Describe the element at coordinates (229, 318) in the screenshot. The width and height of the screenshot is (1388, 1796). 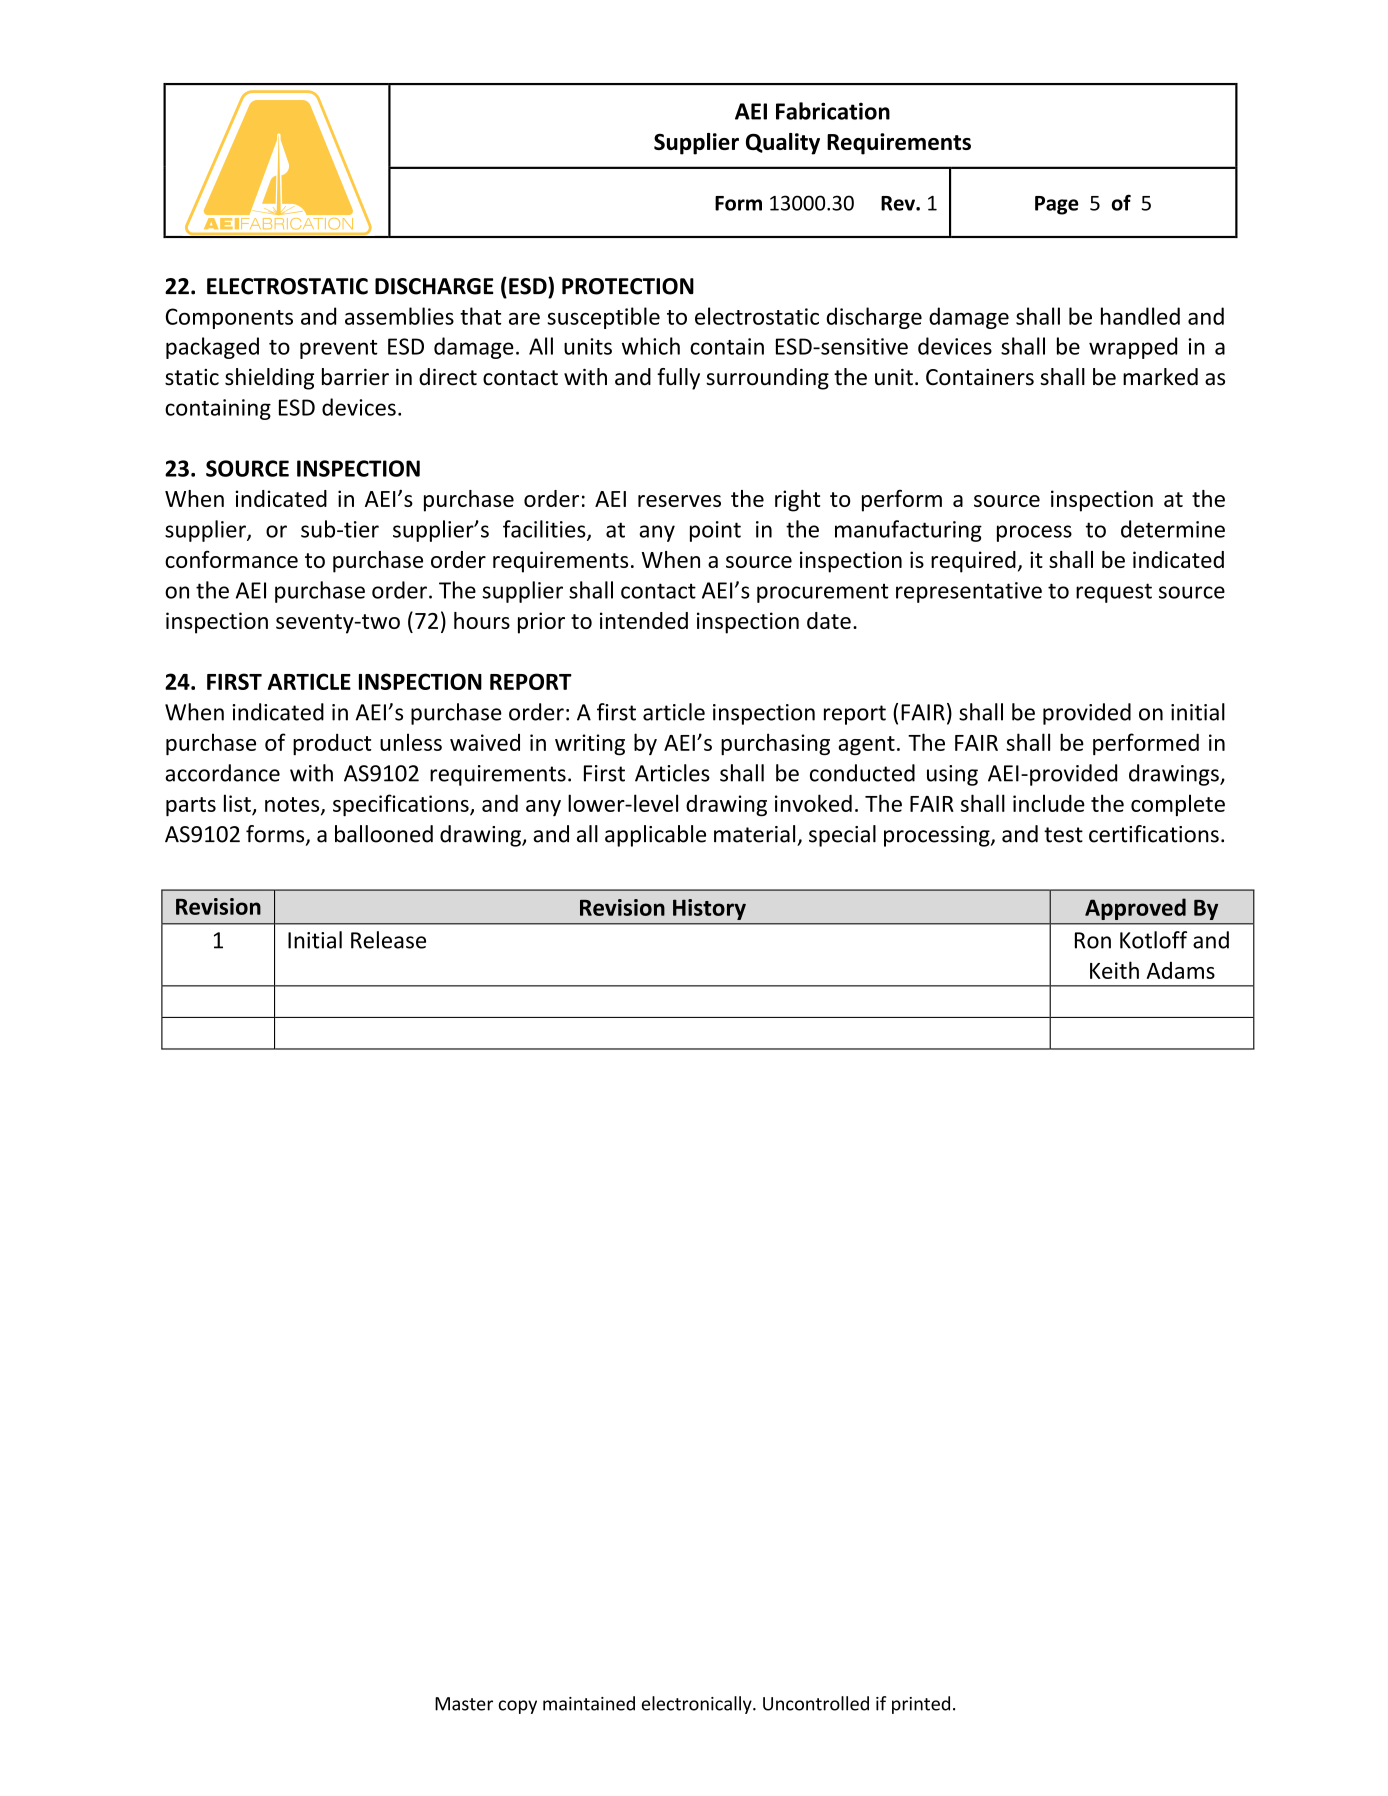
I see `Components` at that location.
